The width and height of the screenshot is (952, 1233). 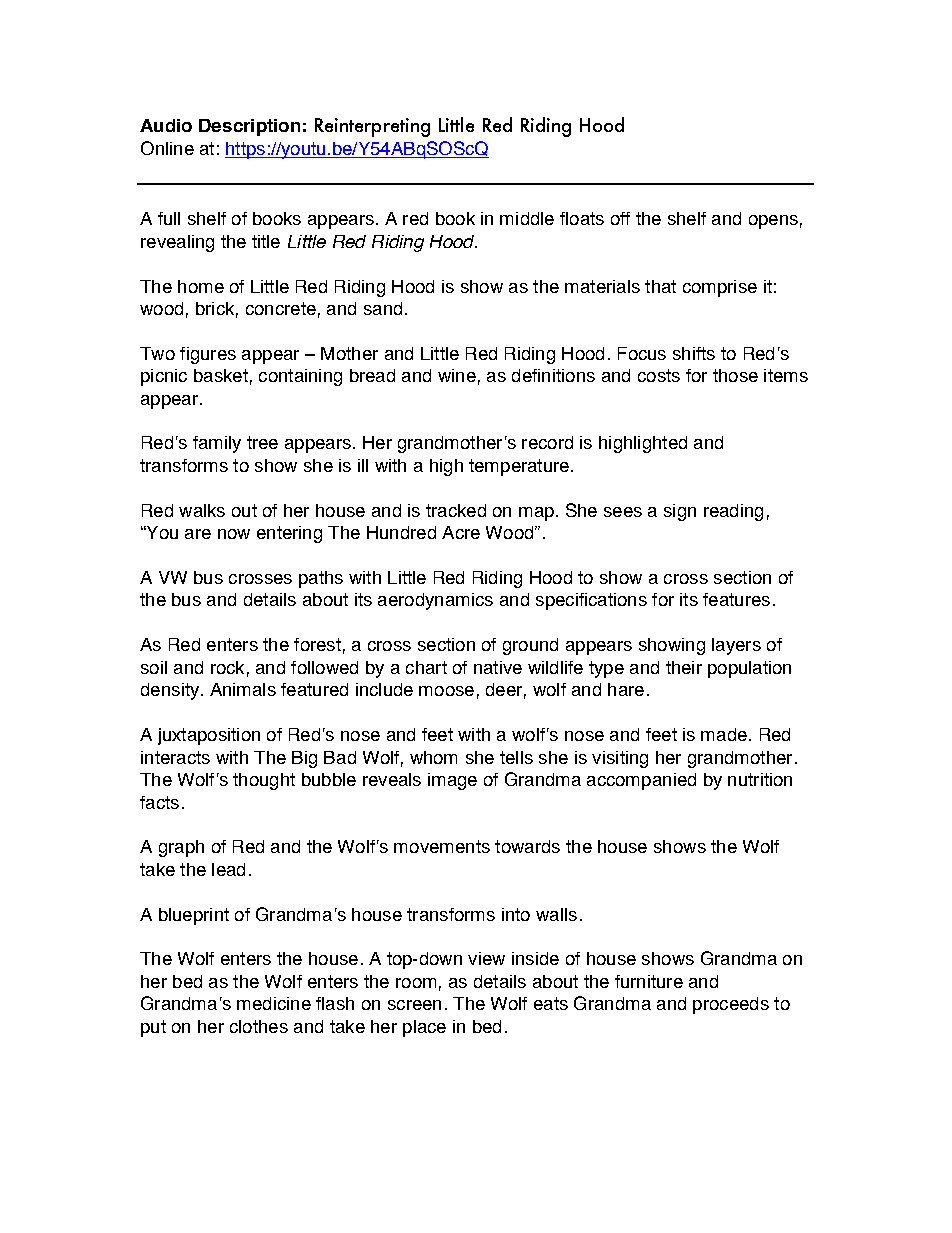 I want to click on juxtaposition, so click(x=209, y=736).
